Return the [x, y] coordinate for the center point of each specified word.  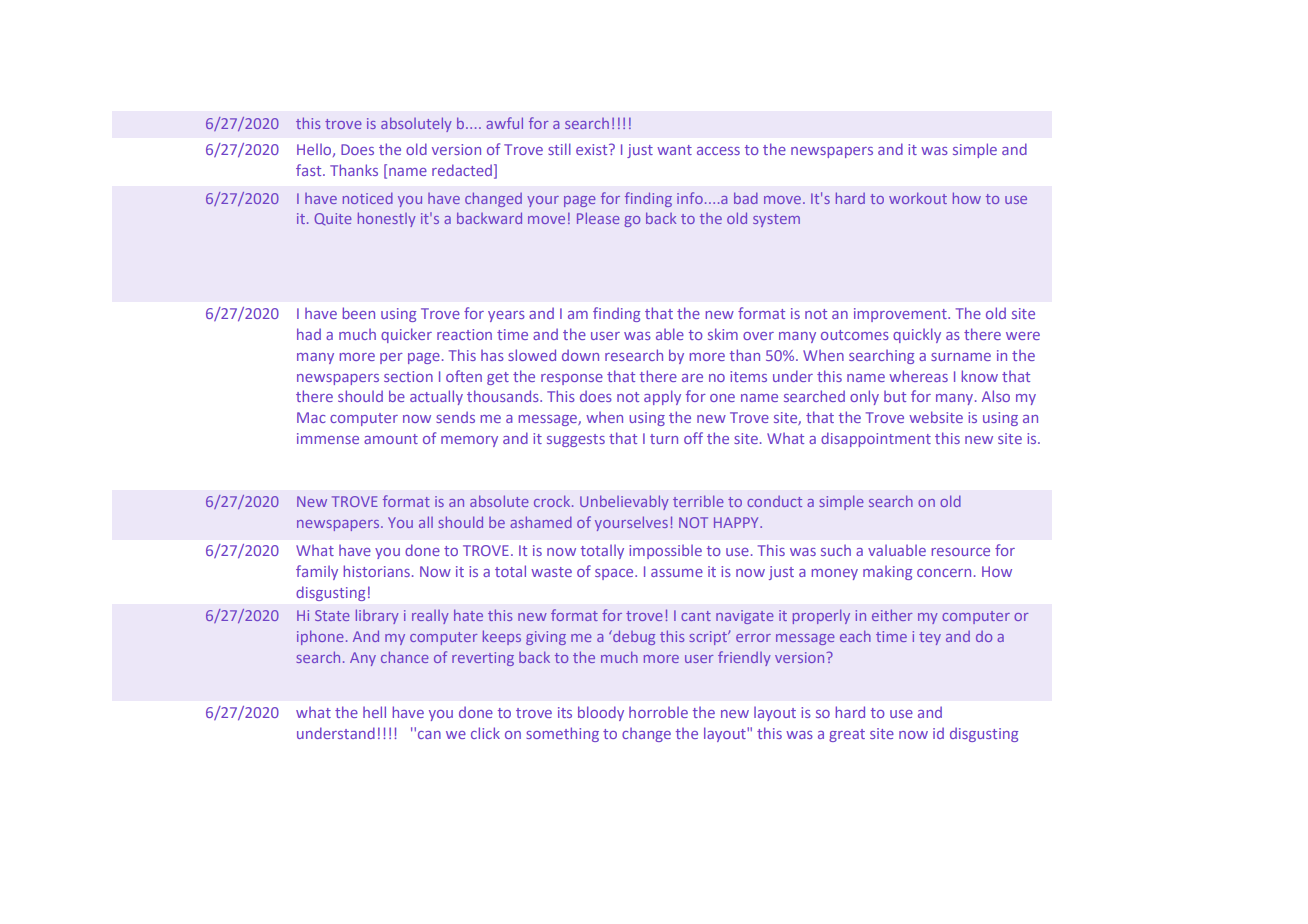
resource [961, 552]
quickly [917, 335]
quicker [406, 335]
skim [723, 334]
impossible [665, 551]
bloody [601, 713]
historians [377, 571]
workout [918, 198]
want [674, 150]
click [485, 733]
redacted [462, 170]
